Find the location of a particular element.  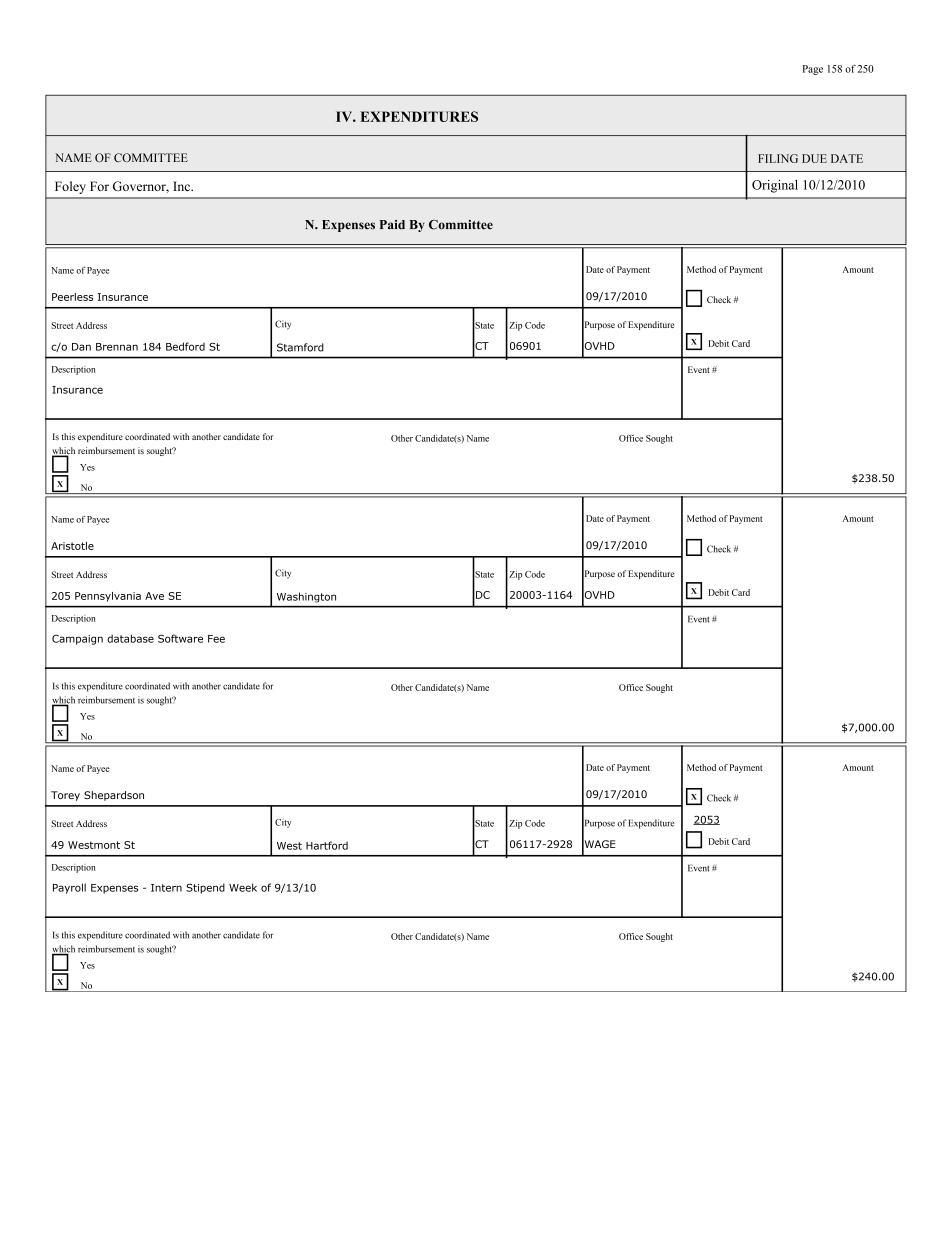

Inc is located at coordinates (182, 186).
